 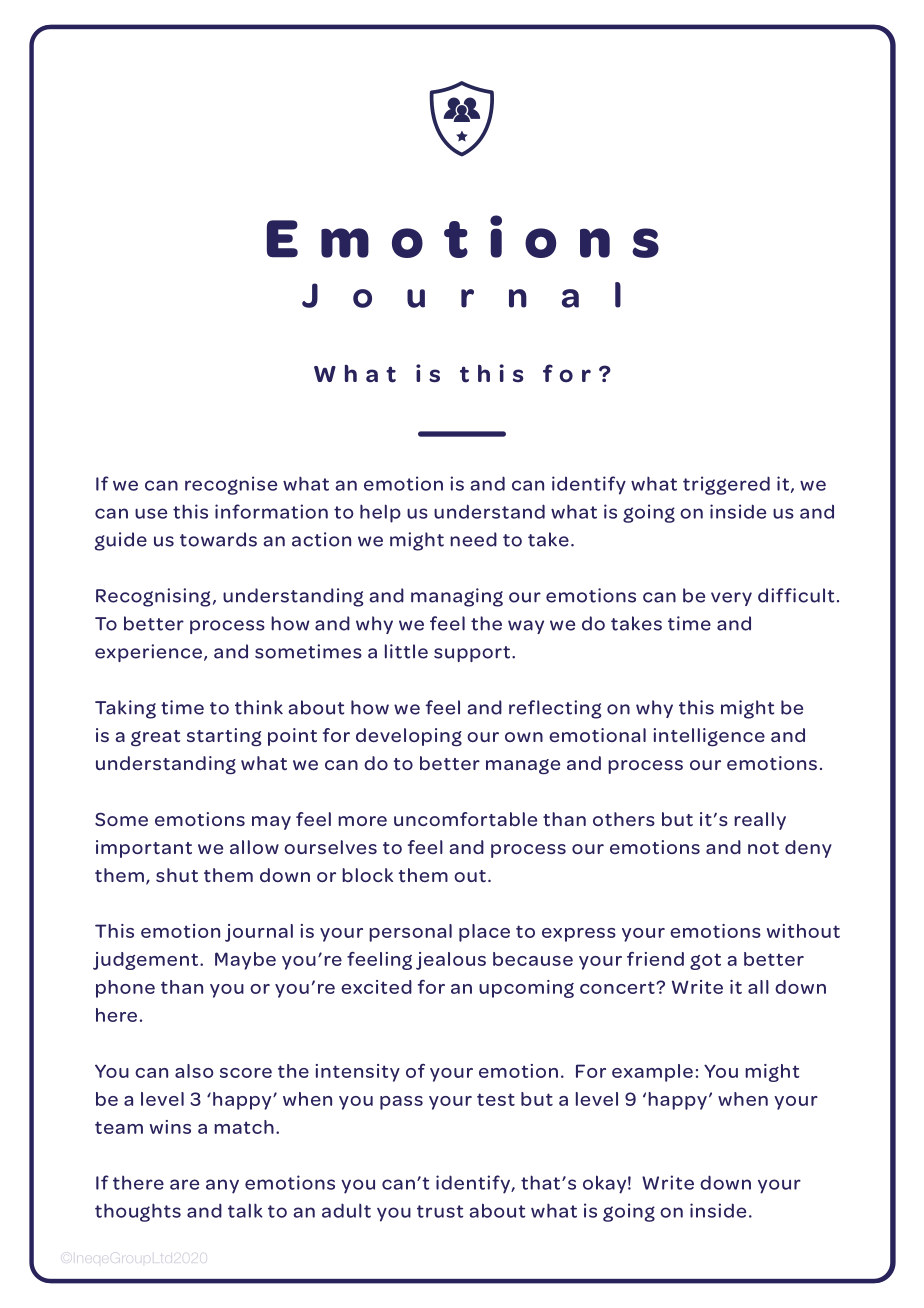 I want to click on starting, so click(x=224, y=737).
